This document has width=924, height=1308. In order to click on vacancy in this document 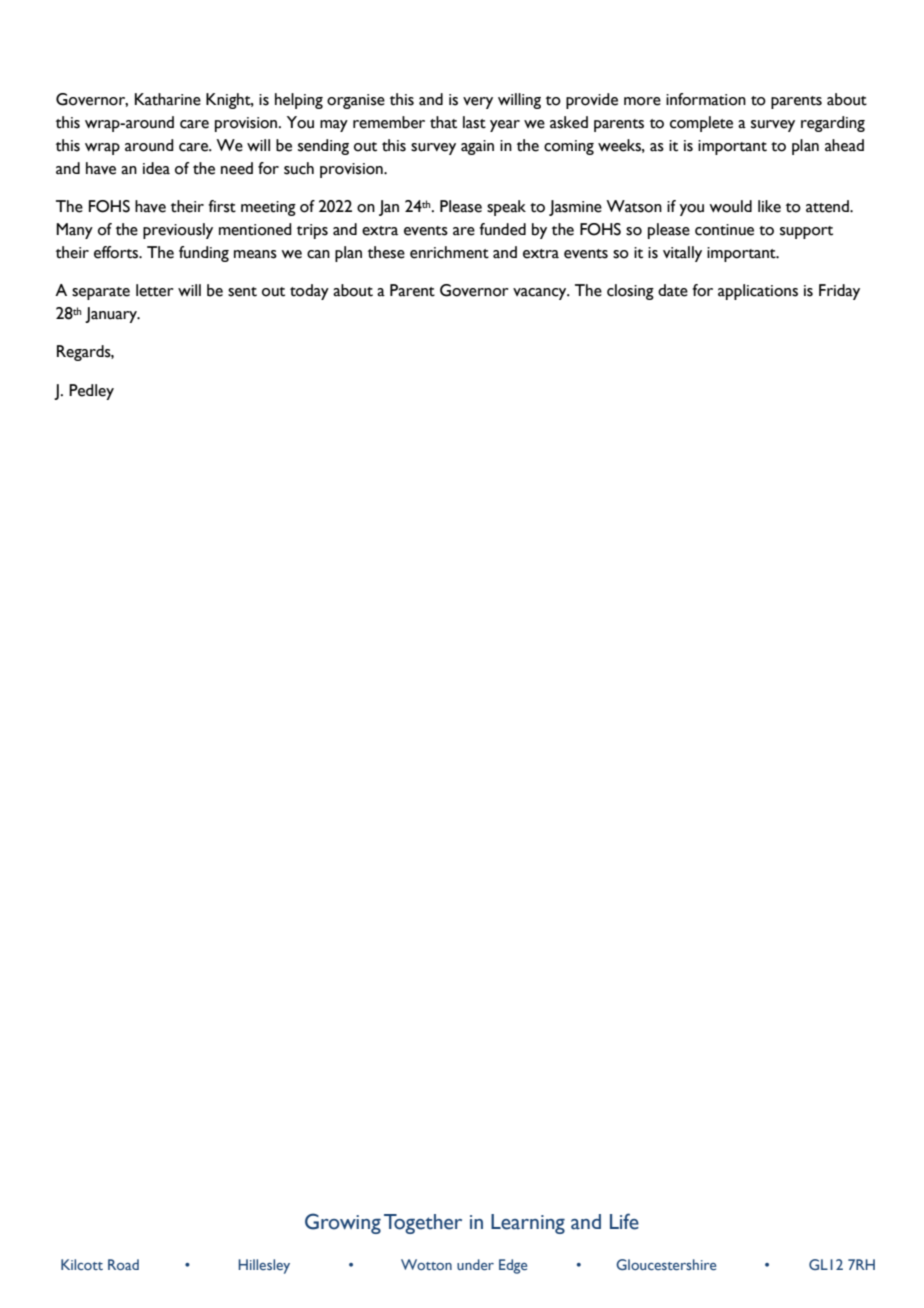, I will do `click(541, 294)`.
